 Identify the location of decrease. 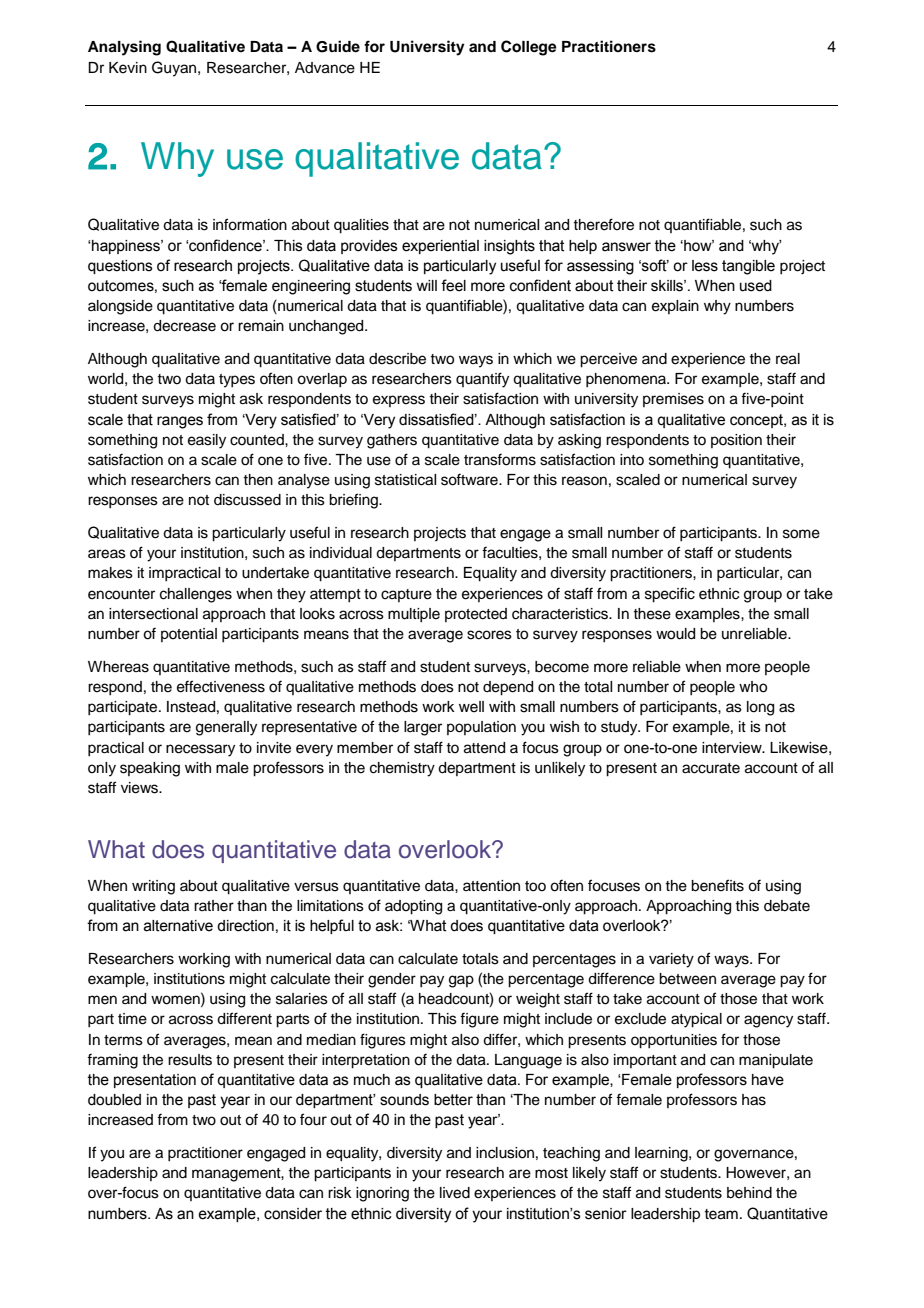
(184, 326).
